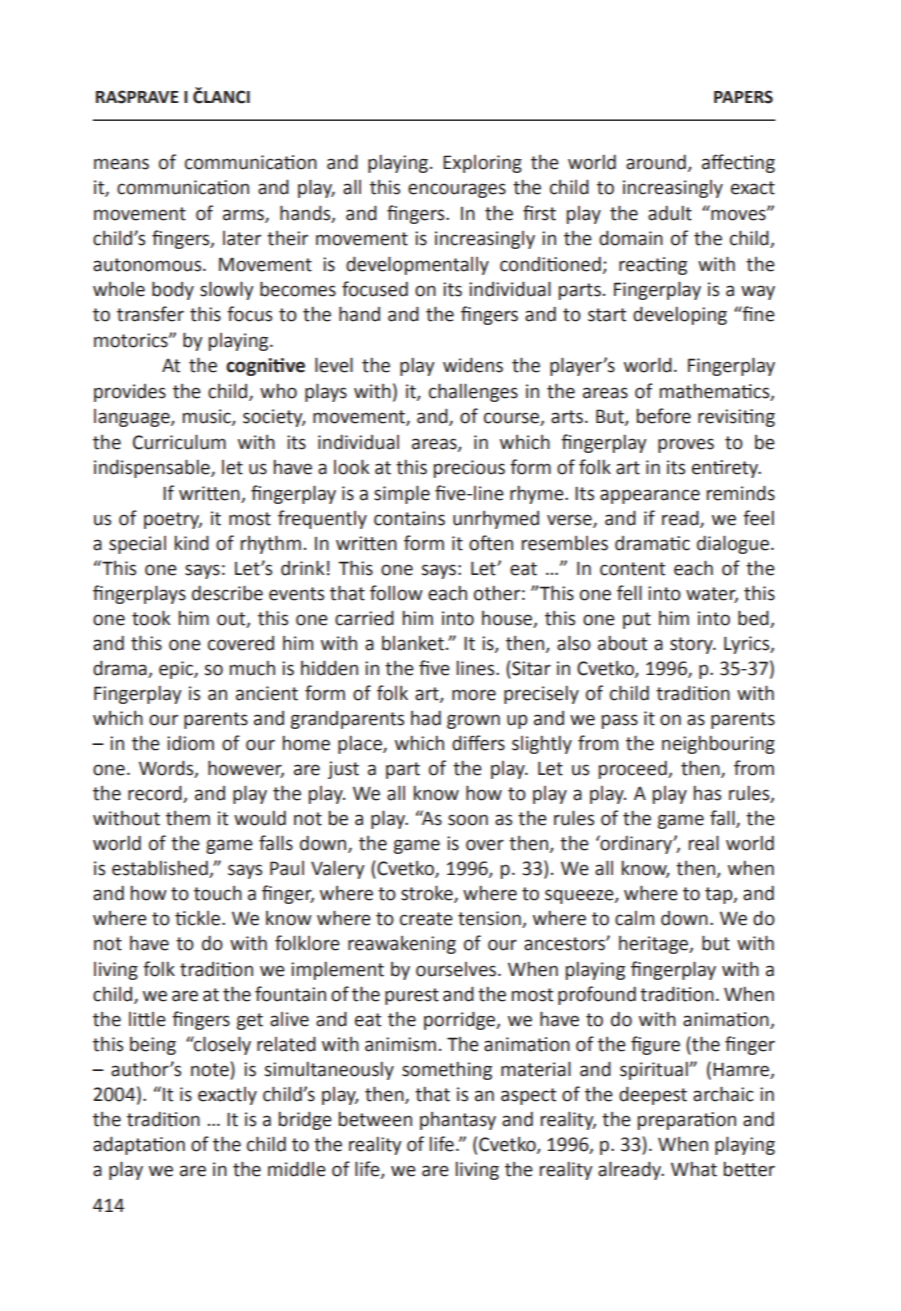  Describe the element at coordinates (121, 164) in the screenshot. I see `means` at that location.
